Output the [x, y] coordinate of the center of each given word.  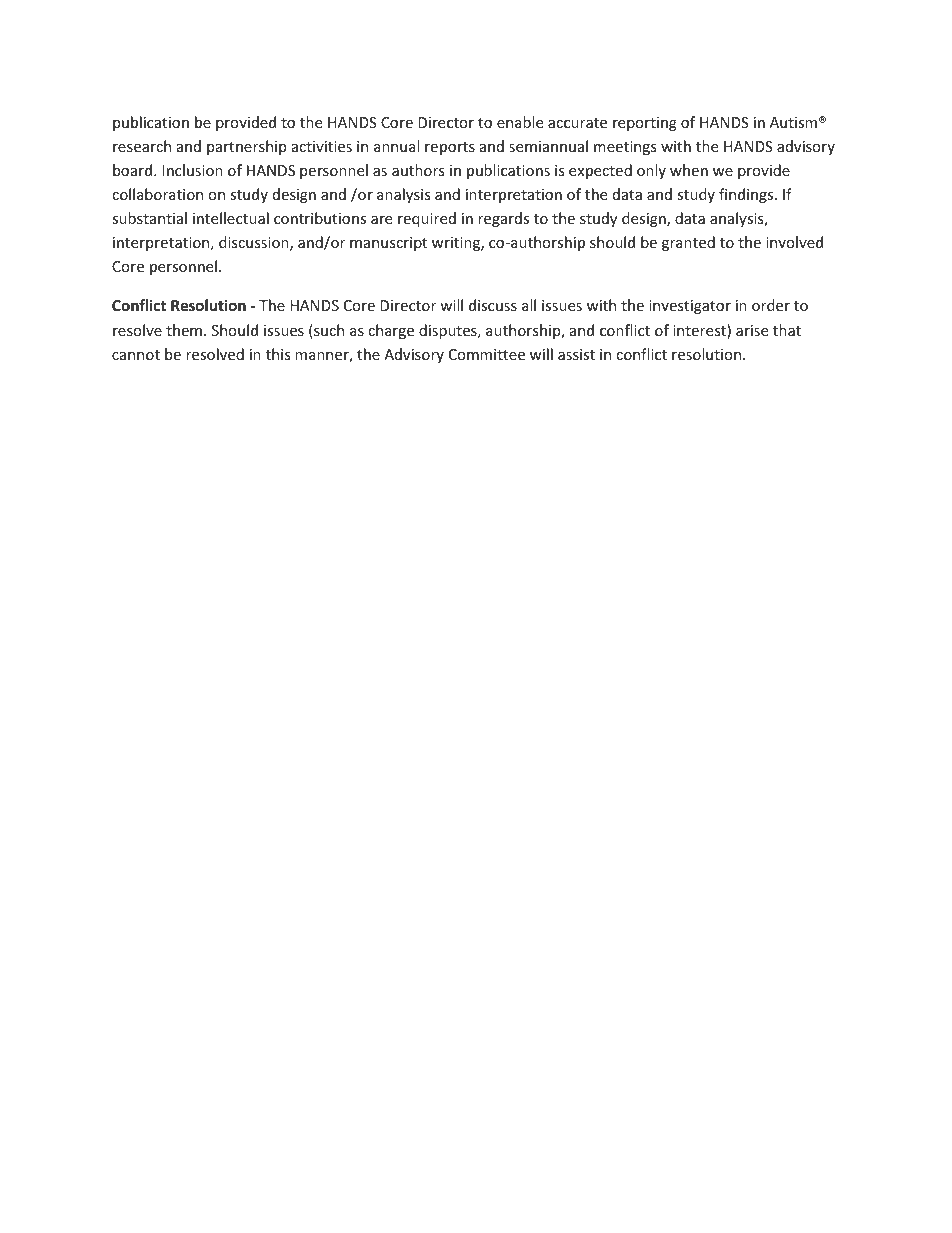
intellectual [231, 218]
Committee [487, 354]
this [278, 354]
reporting [645, 124]
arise [752, 330]
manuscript [388, 244]
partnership [246, 147]
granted [688, 243]
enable [520, 122]
